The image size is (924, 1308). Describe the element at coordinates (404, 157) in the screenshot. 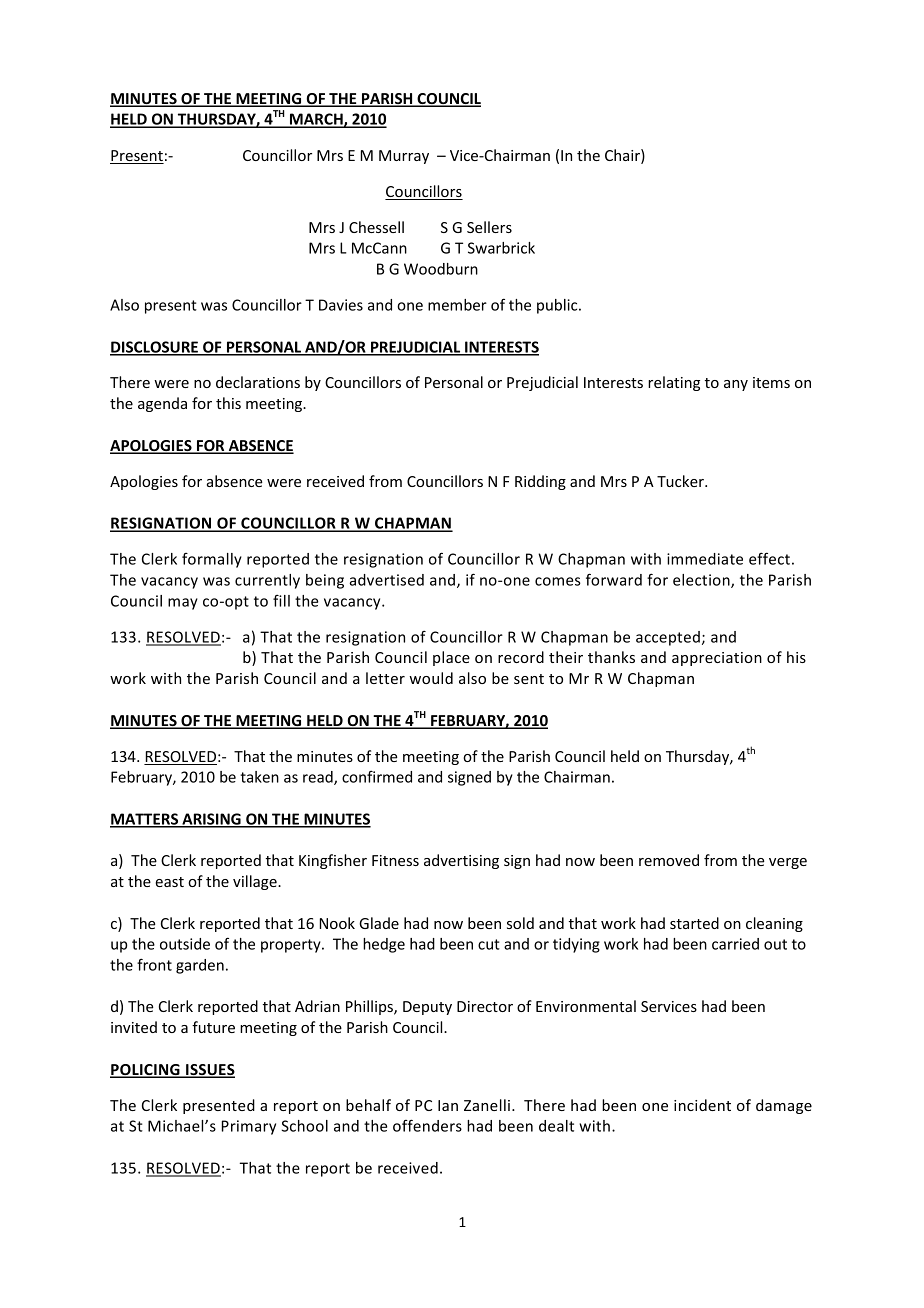

I see `Murray` at that location.
